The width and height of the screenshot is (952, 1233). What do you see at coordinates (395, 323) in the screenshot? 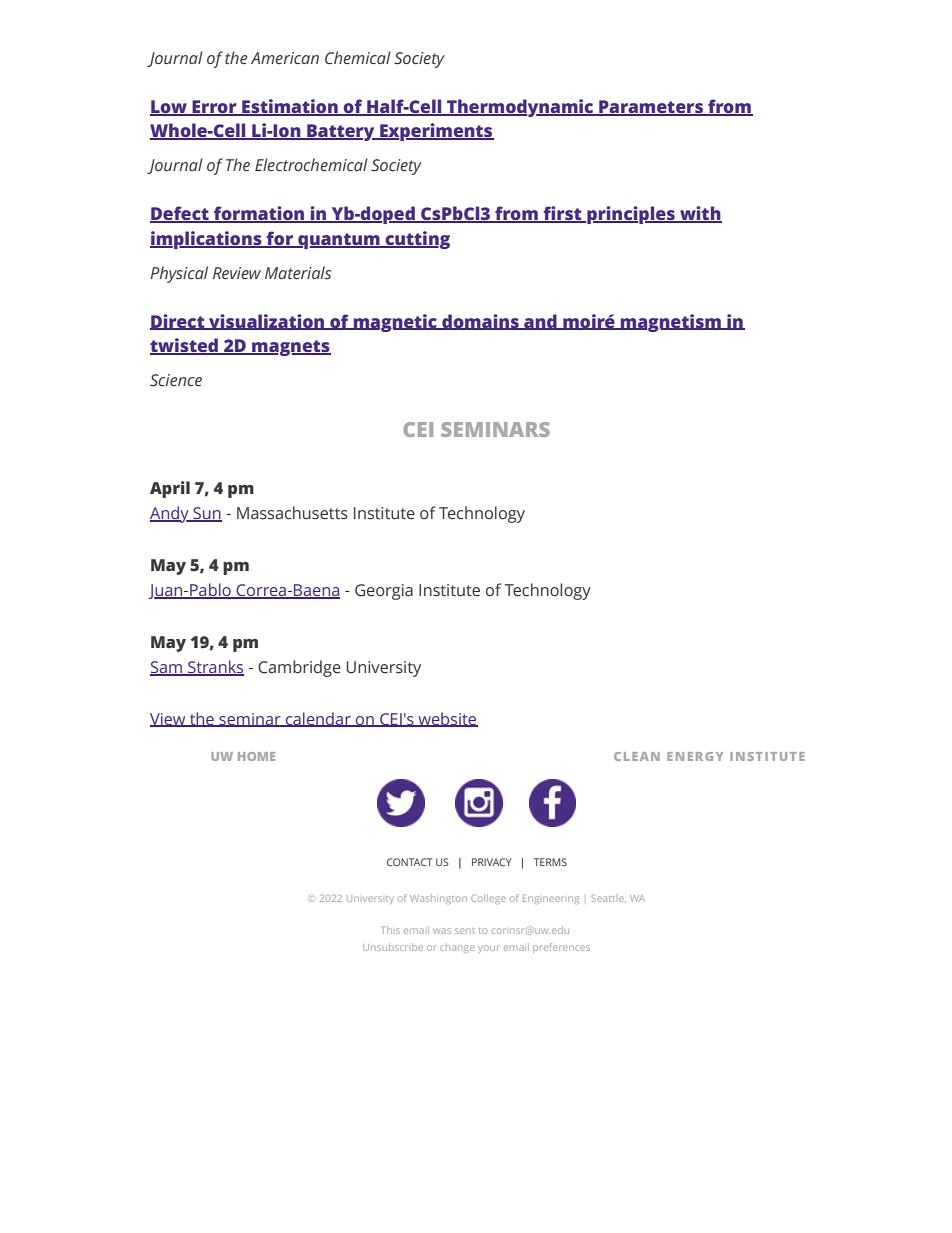
I see `magnetic` at bounding box center [395, 323].
